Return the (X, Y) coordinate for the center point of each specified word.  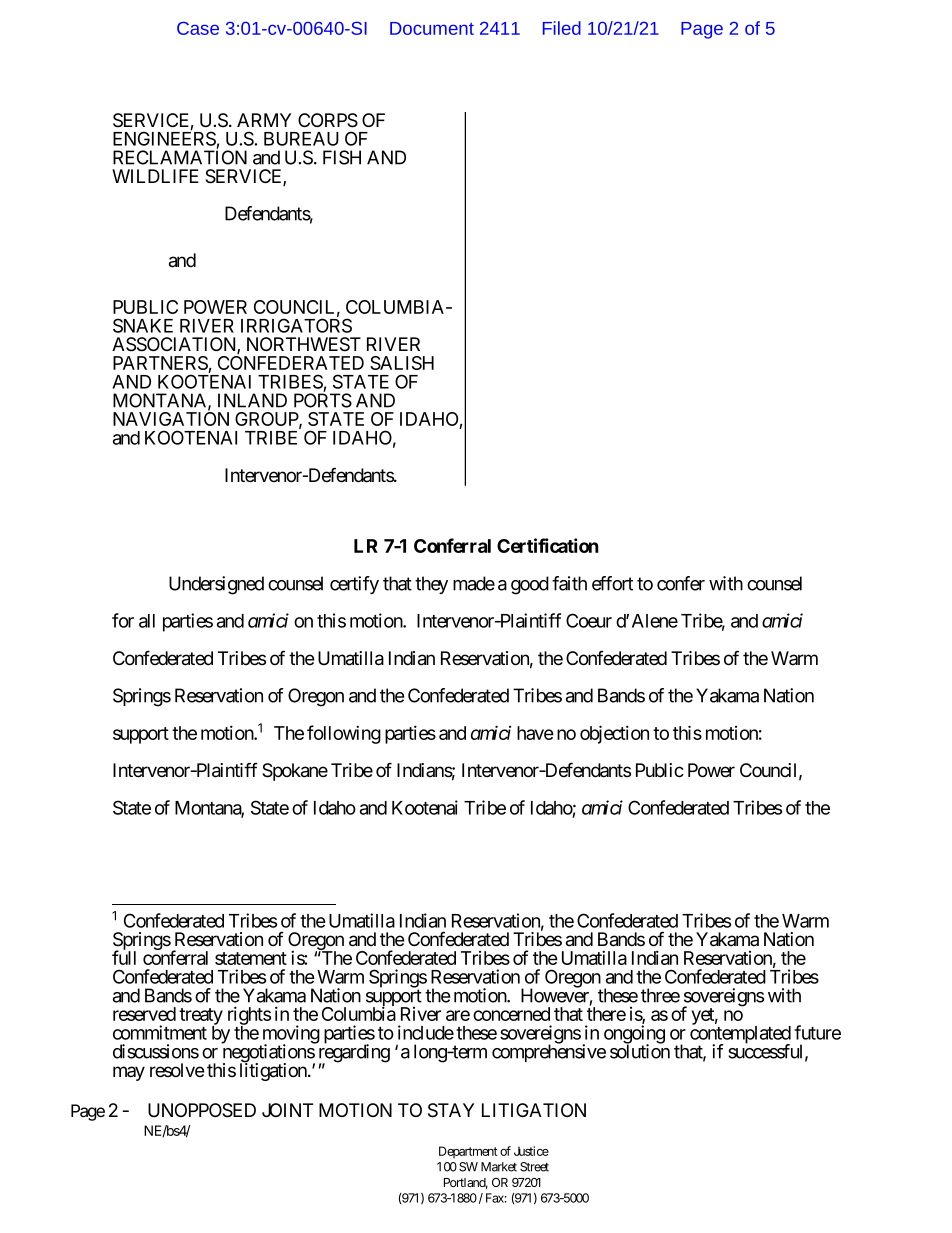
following (344, 734)
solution (640, 1051)
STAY (451, 1110)
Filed (562, 28)
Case (198, 28)
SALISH (402, 363)
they (431, 585)
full (124, 957)
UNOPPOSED (202, 1110)
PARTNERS (161, 364)
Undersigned (216, 585)
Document (432, 28)
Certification (548, 545)
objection (614, 734)
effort (612, 583)
